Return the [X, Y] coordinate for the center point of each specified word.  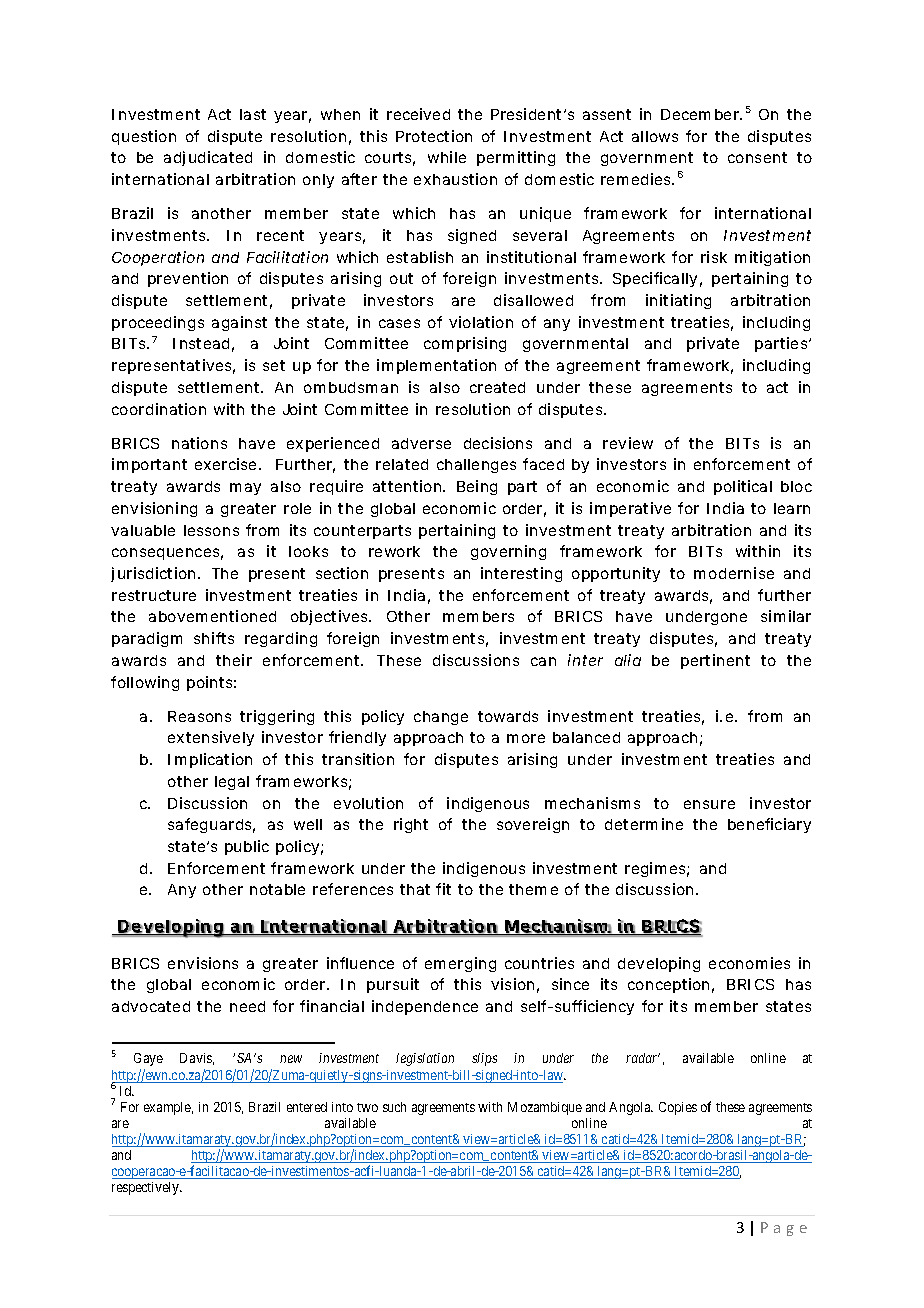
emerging [460, 964]
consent [757, 157]
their [234, 660]
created [497, 387]
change [441, 718]
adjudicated [208, 158]
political [743, 487]
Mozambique [545, 1108]
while [447, 157]
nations [199, 443]
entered [307, 1107]
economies [749, 963]
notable [277, 889]
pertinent [715, 661]
